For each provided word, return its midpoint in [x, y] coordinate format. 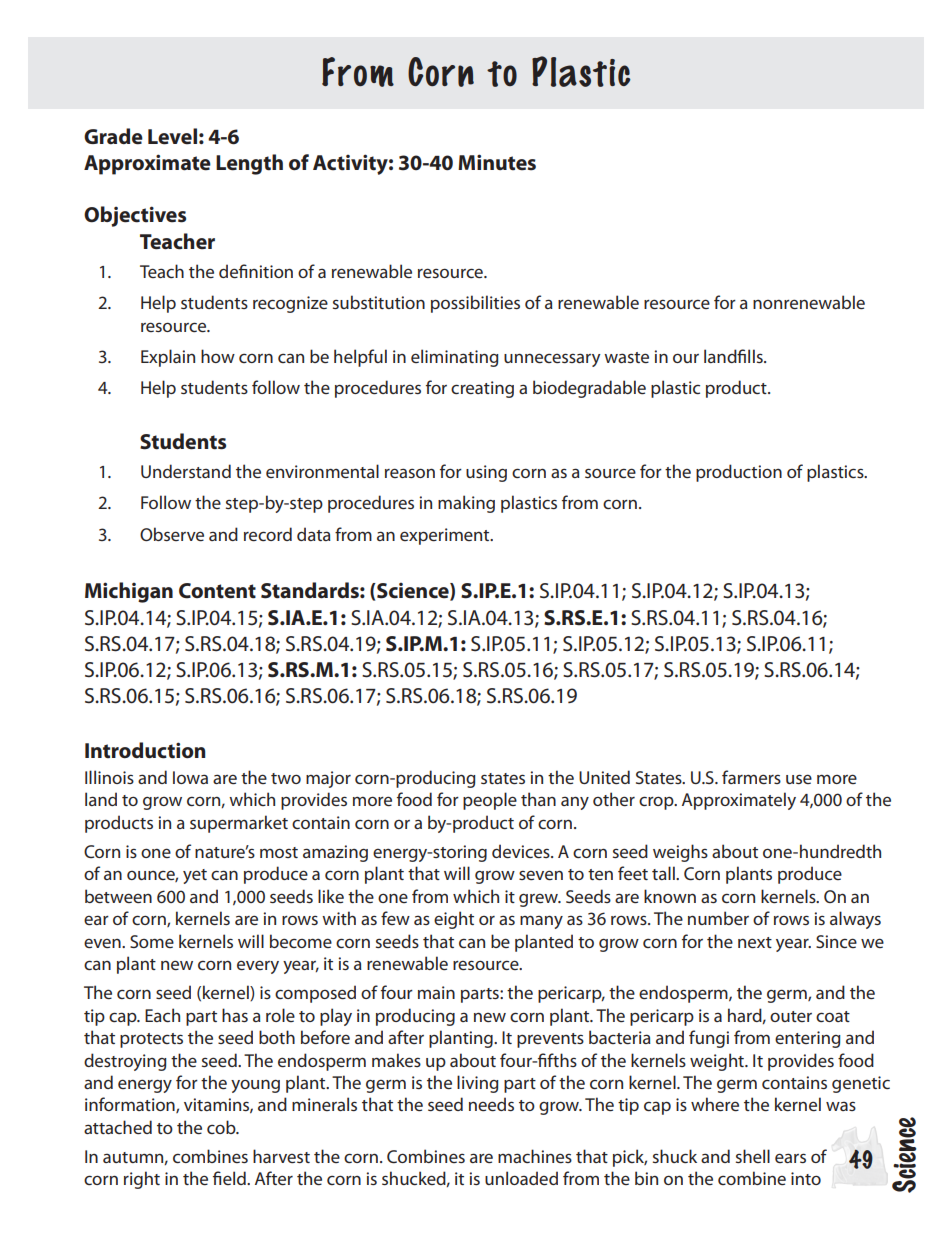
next [755, 942]
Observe [172, 534]
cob [222, 1127]
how [218, 356]
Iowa [190, 777]
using [486, 473]
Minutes [497, 162]
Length [249, 164]
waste [626, 357]
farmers [751, 777]
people [490, 801]
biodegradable [589, 389]
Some [152, 941]
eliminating [455, 358]
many [541, 922]
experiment [446, 536]
